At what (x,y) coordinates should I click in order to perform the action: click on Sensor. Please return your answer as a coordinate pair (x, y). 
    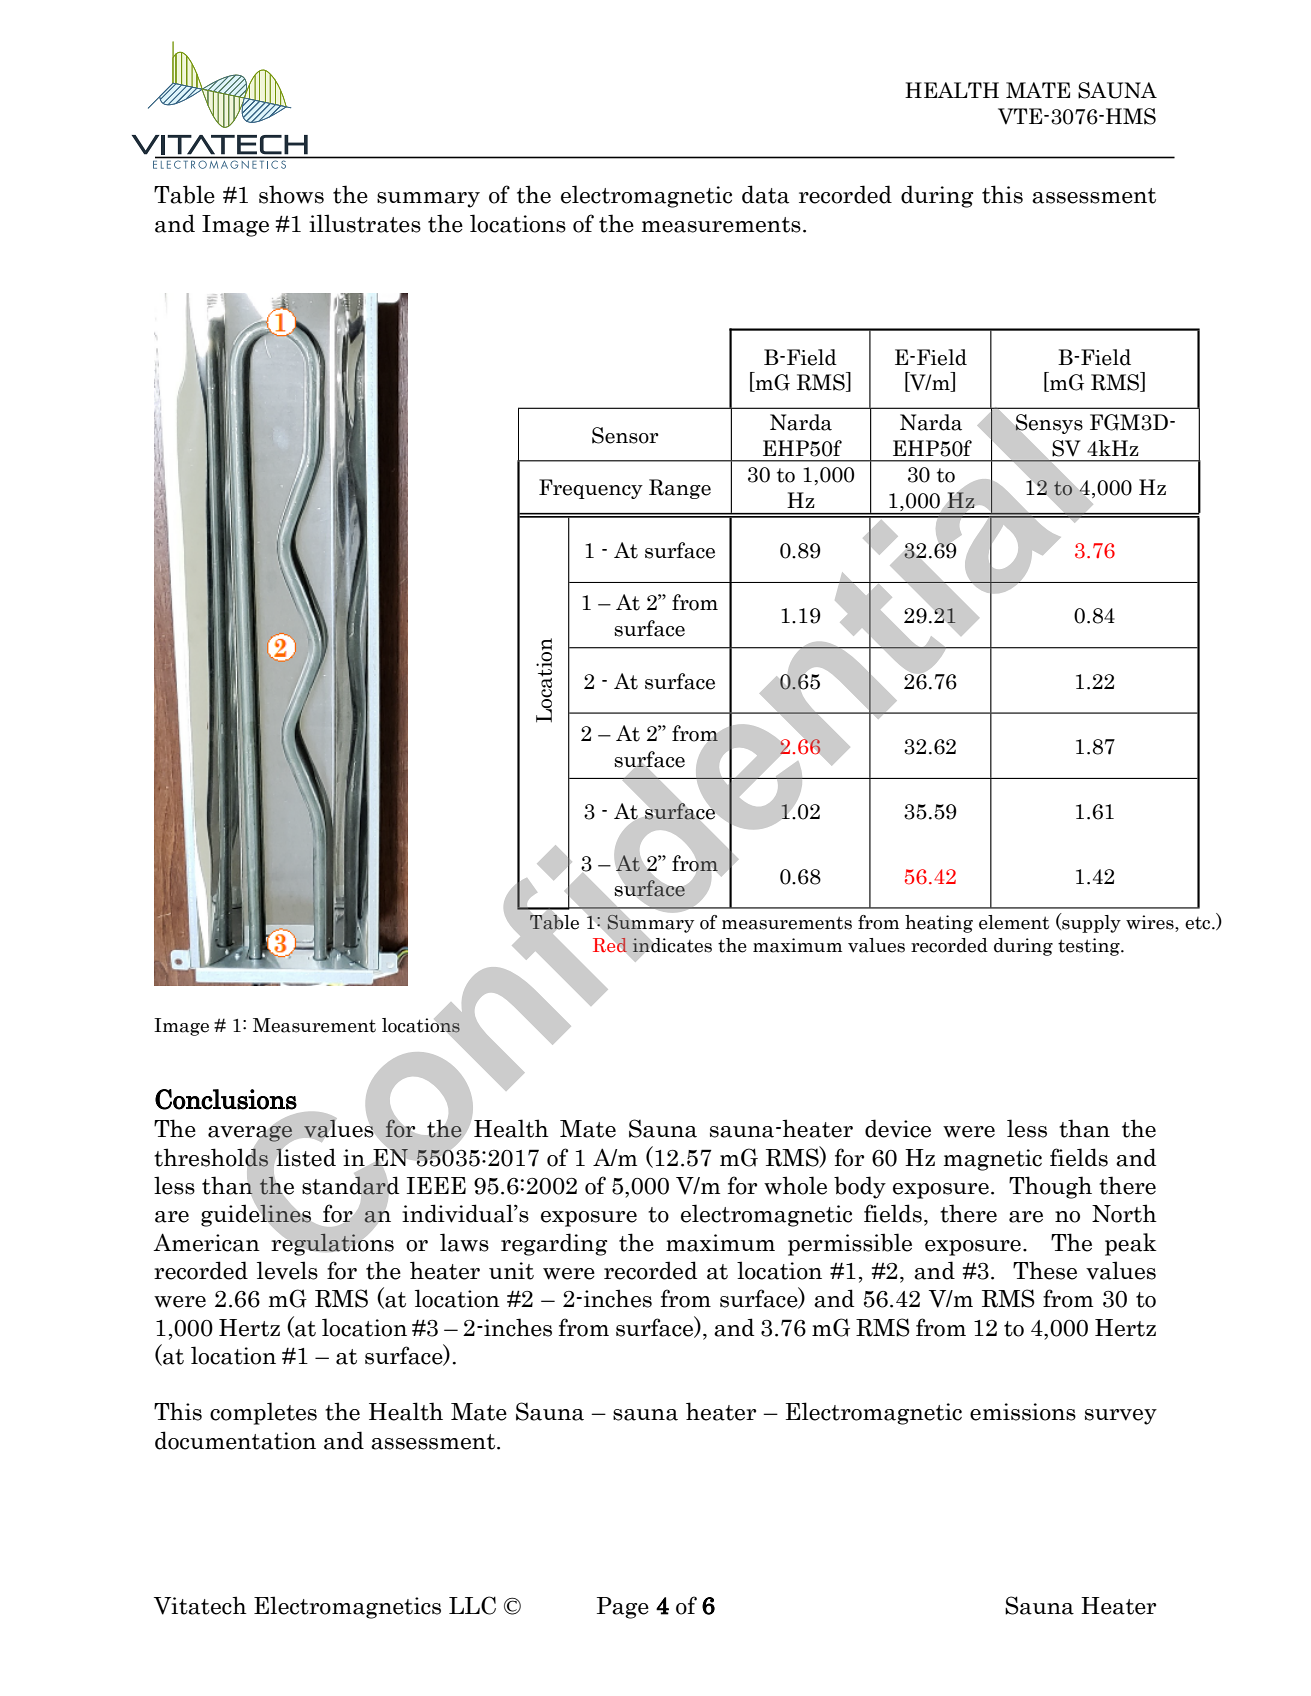
    Looking at the image, I should click on (625, 435).
